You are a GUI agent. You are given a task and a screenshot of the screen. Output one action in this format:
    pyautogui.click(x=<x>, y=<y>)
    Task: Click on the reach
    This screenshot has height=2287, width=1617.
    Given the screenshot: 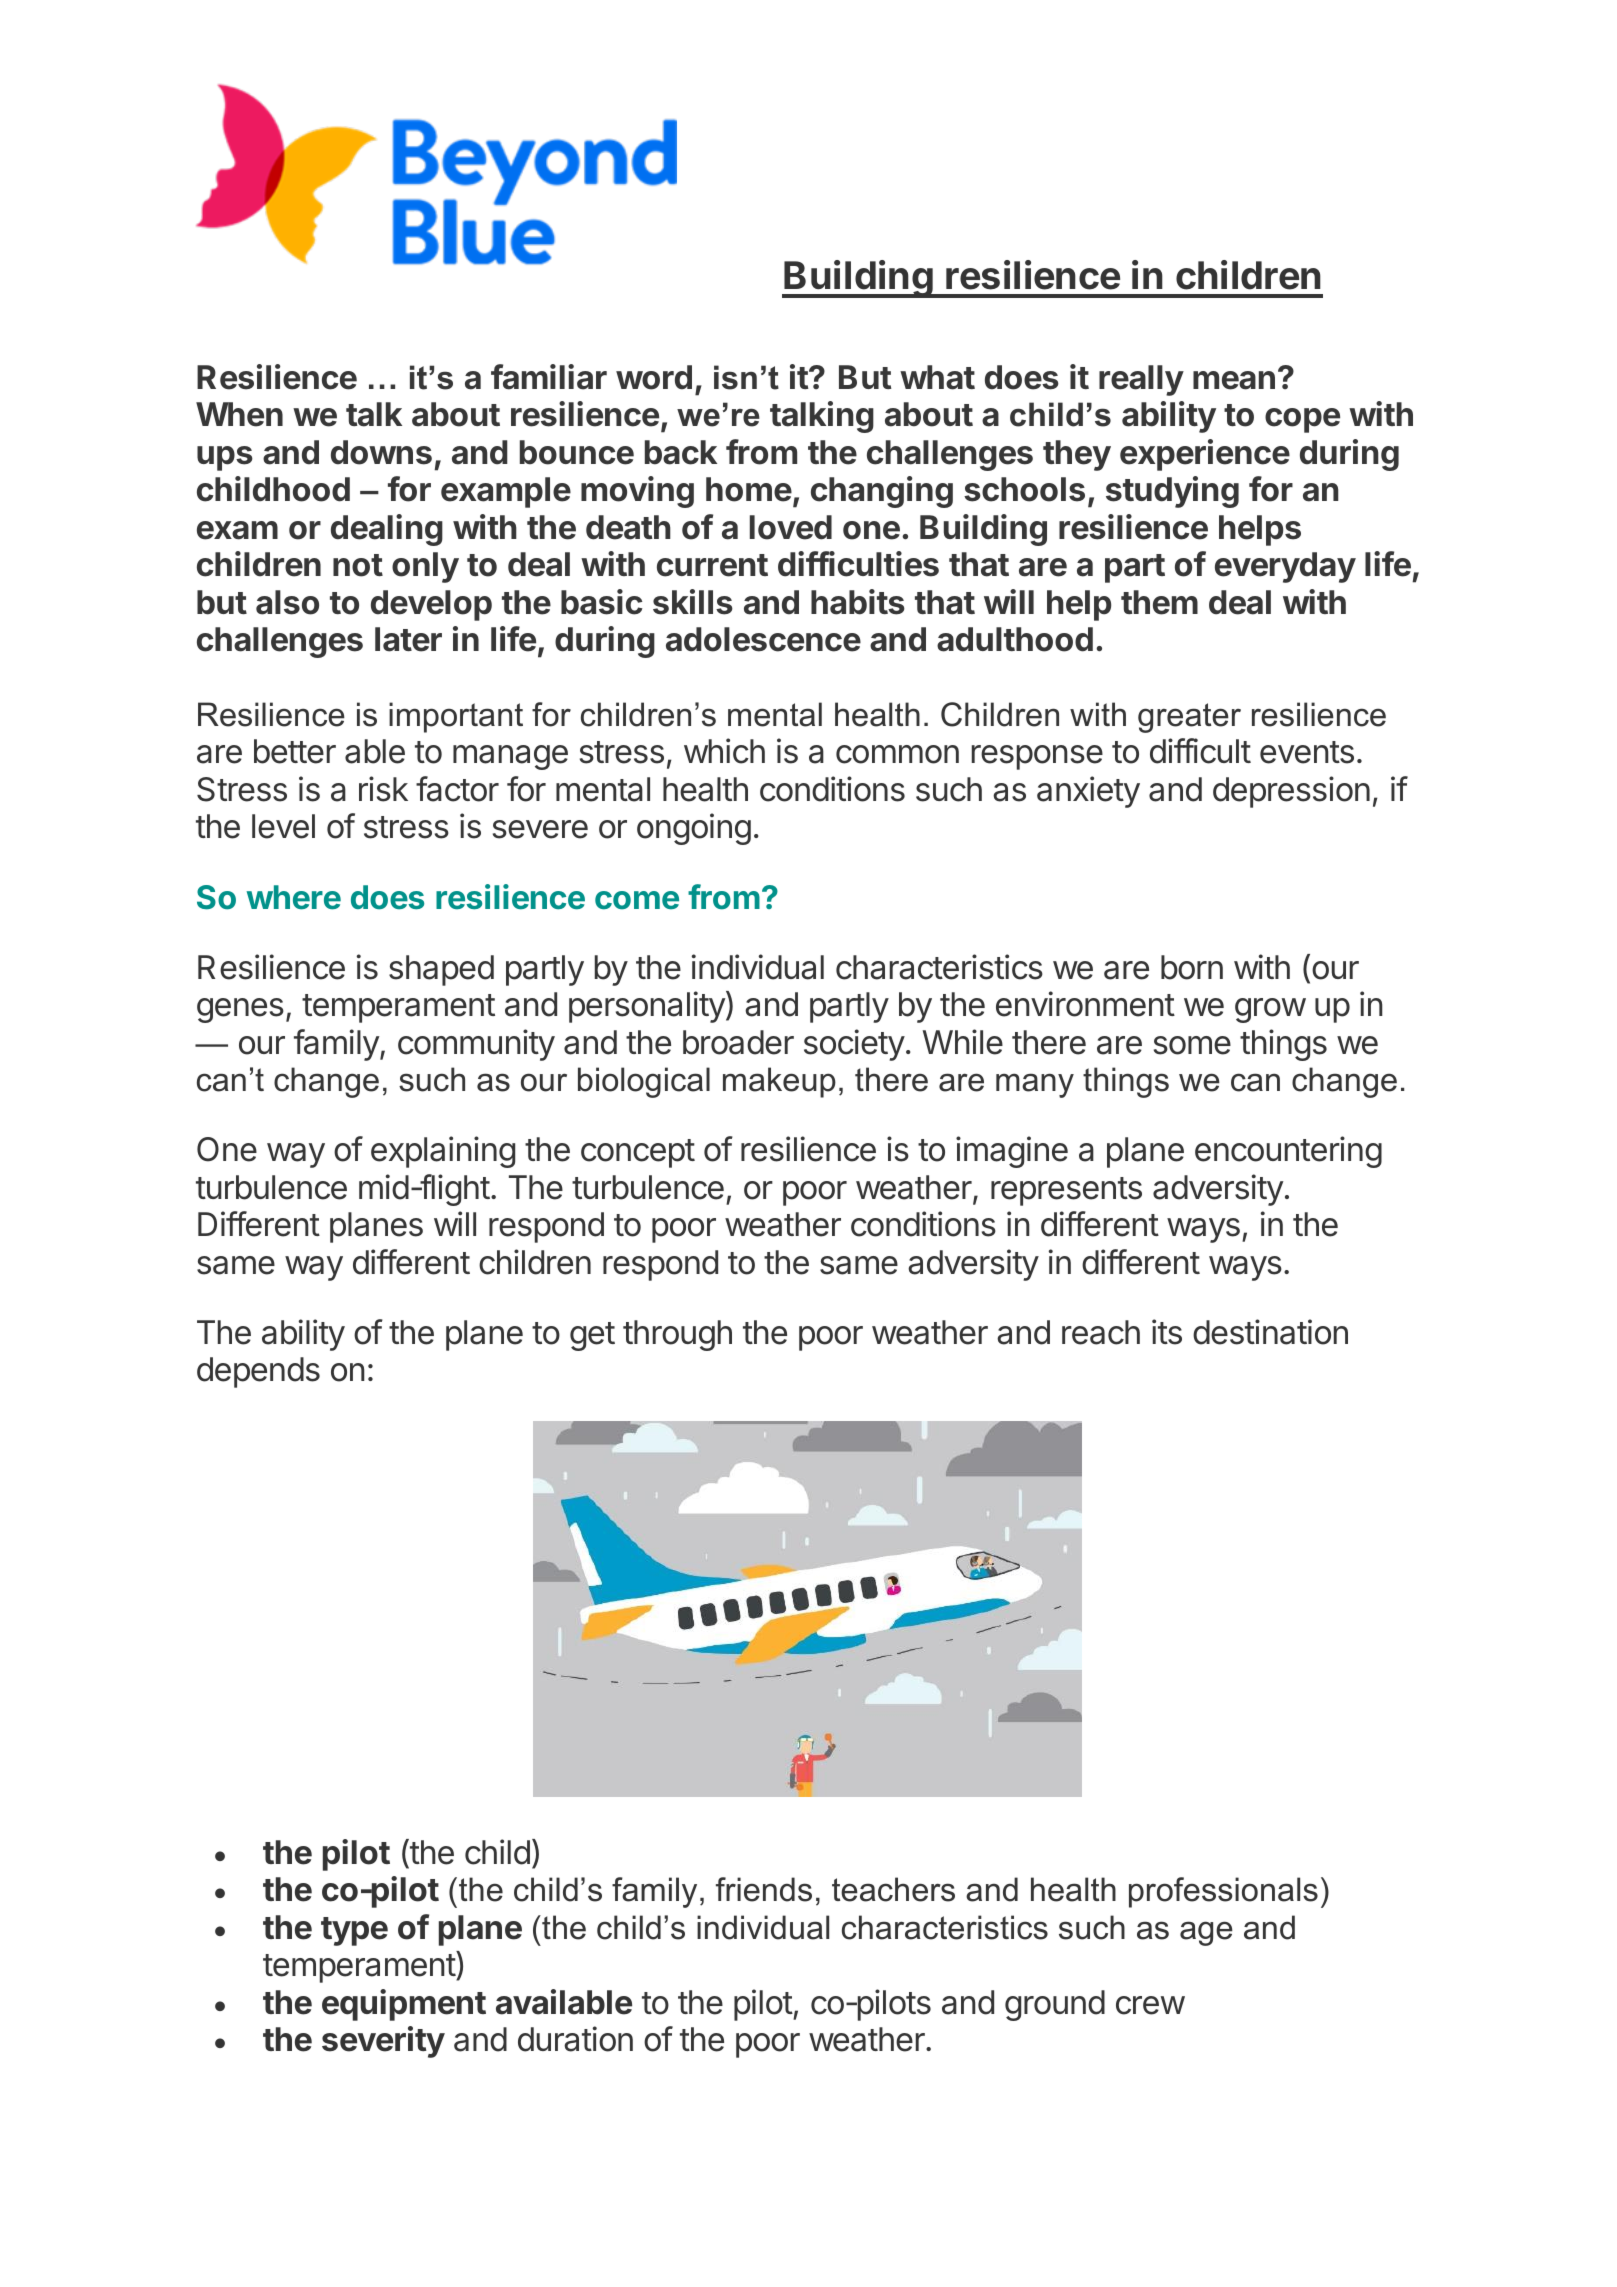 What is the action you would take?
    pyautogui.click(x=1101, y=1332)
